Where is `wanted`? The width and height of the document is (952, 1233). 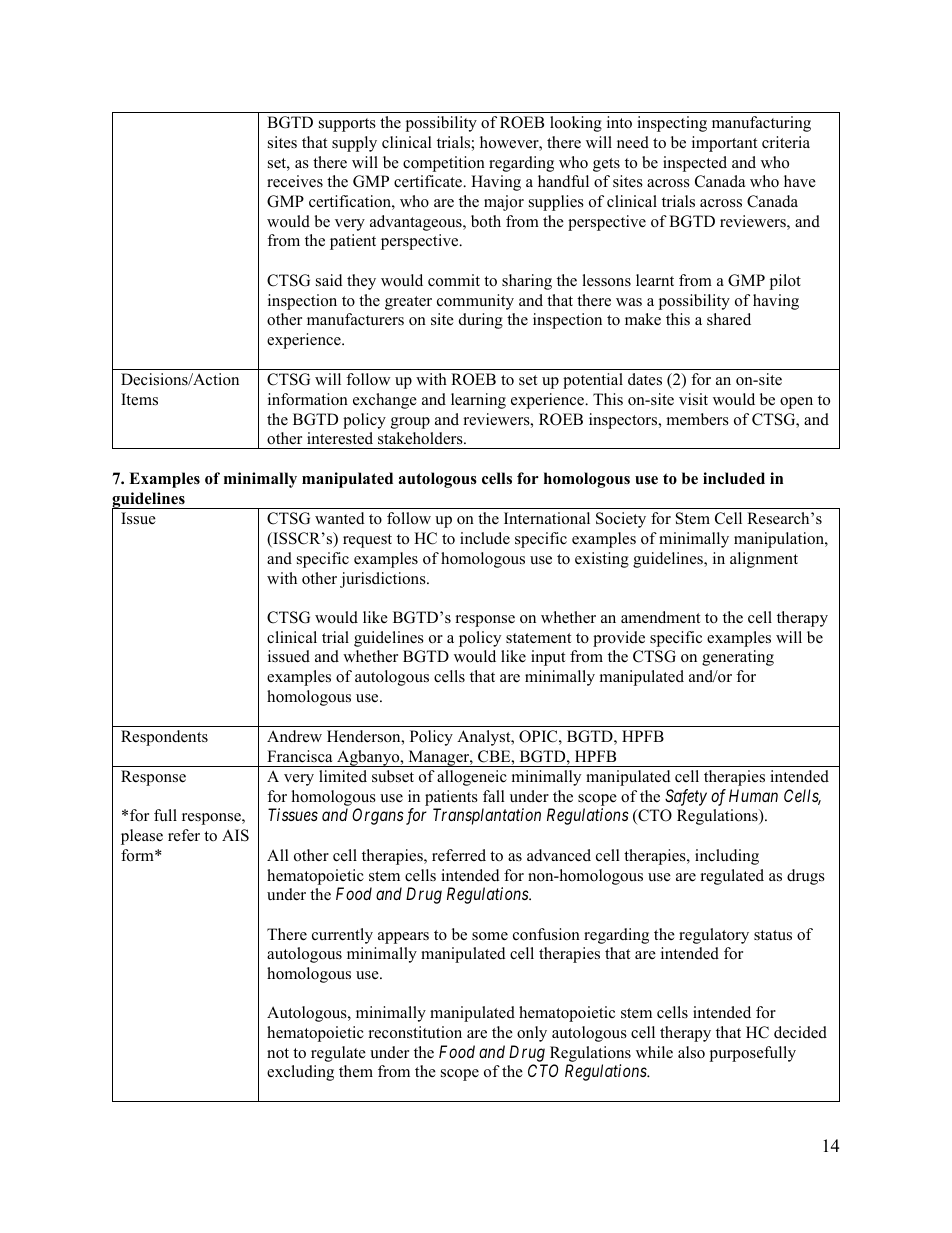 wanted is located at coordinates (340, 518).
